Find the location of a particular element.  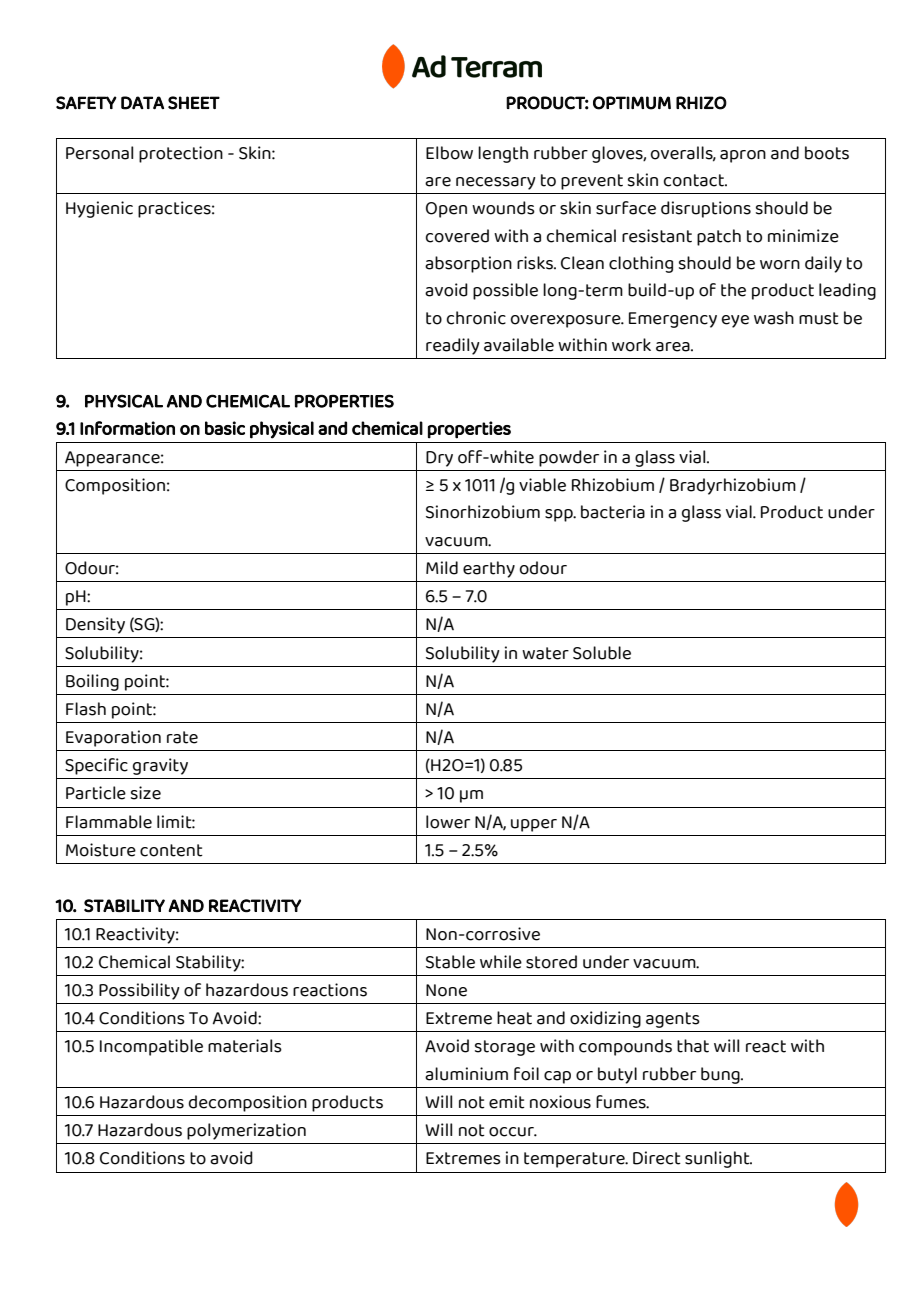

protection is located at coordinates (181, 154).
